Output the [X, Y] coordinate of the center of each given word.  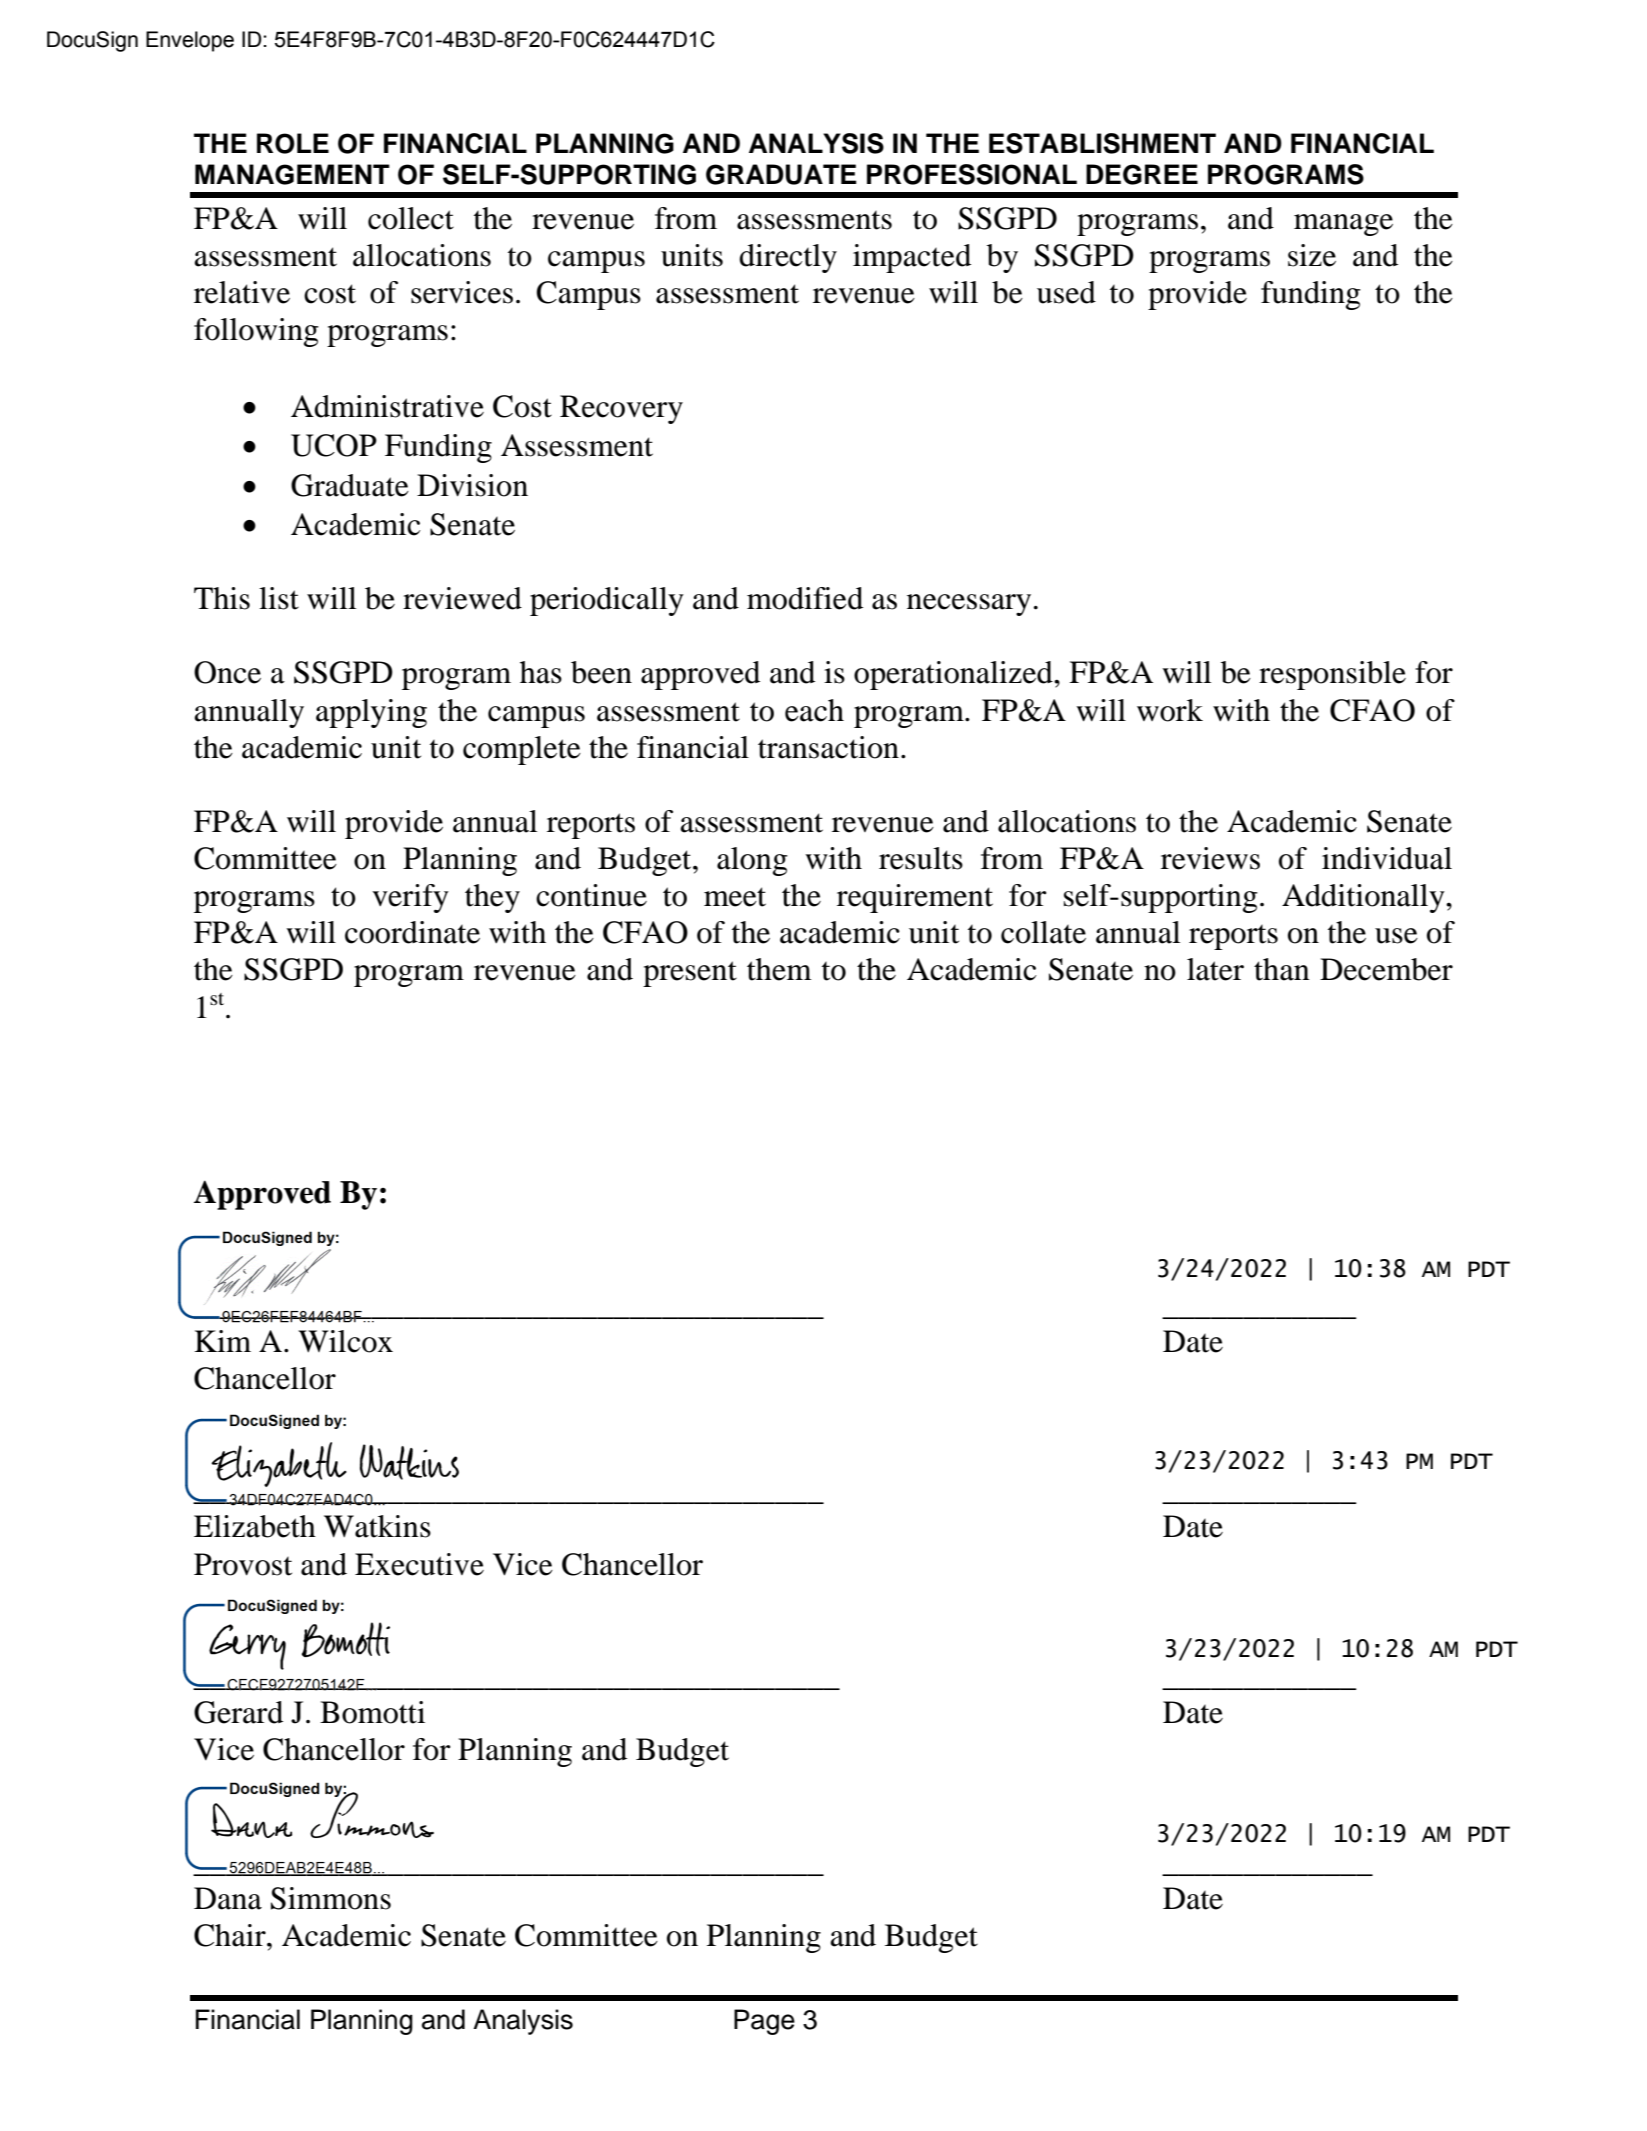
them [779, 969]
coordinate [412, 932]
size [1312, 255]
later [1215, 969]
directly [788, 258]
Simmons [331, 1898]
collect [411, 218]
